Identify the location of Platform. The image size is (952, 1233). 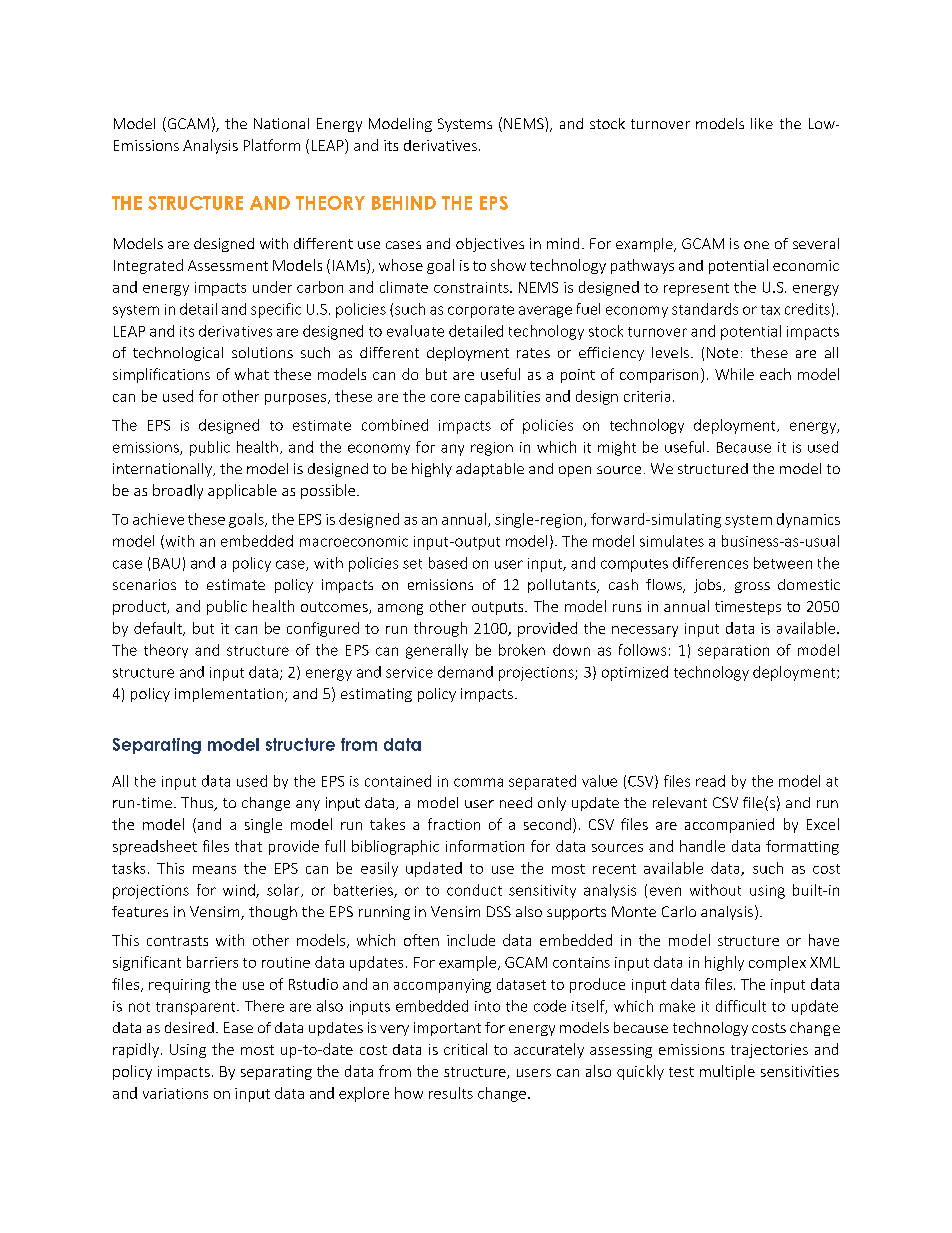
(272, 145).
